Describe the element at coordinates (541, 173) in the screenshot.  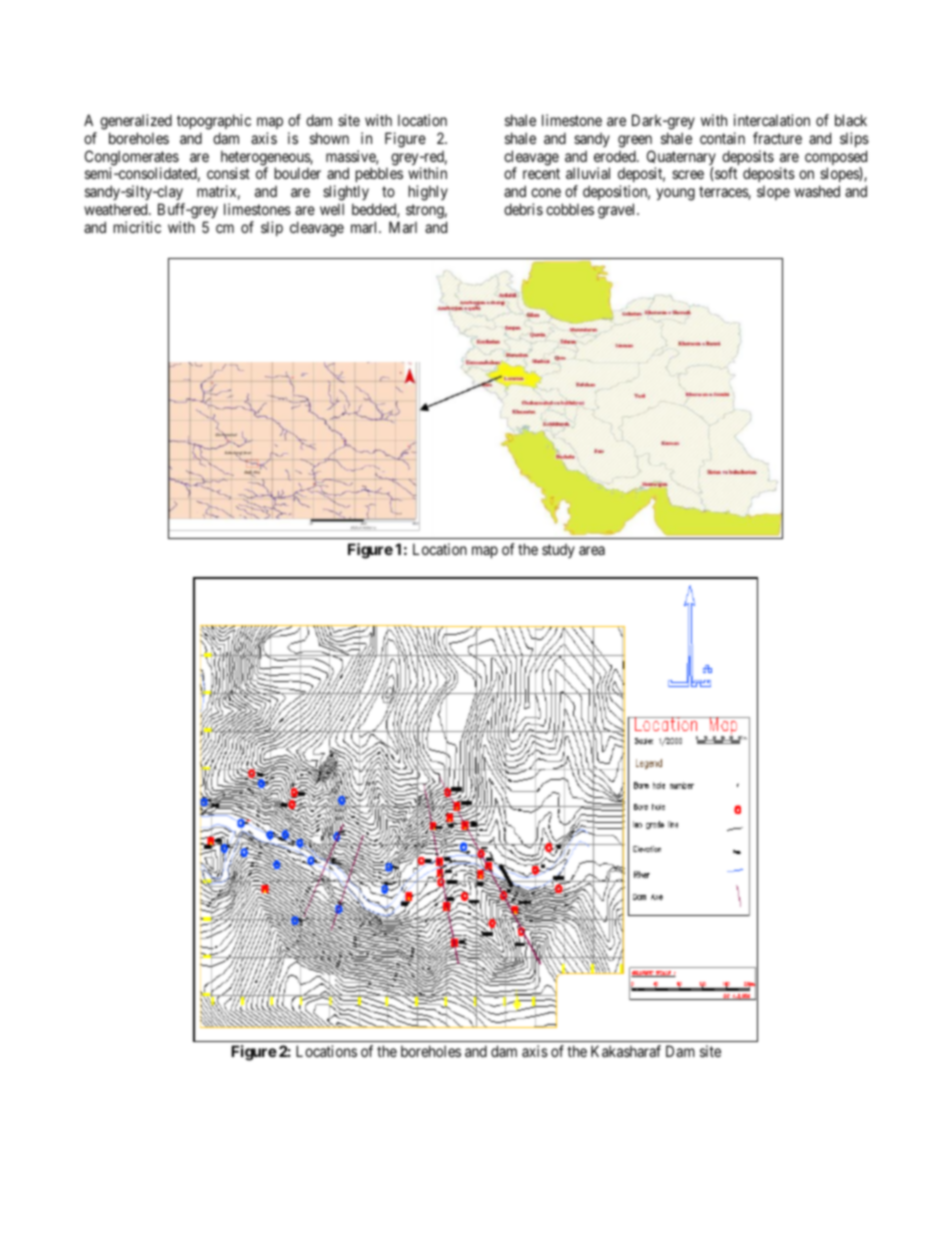
I see `recent` at that location.
